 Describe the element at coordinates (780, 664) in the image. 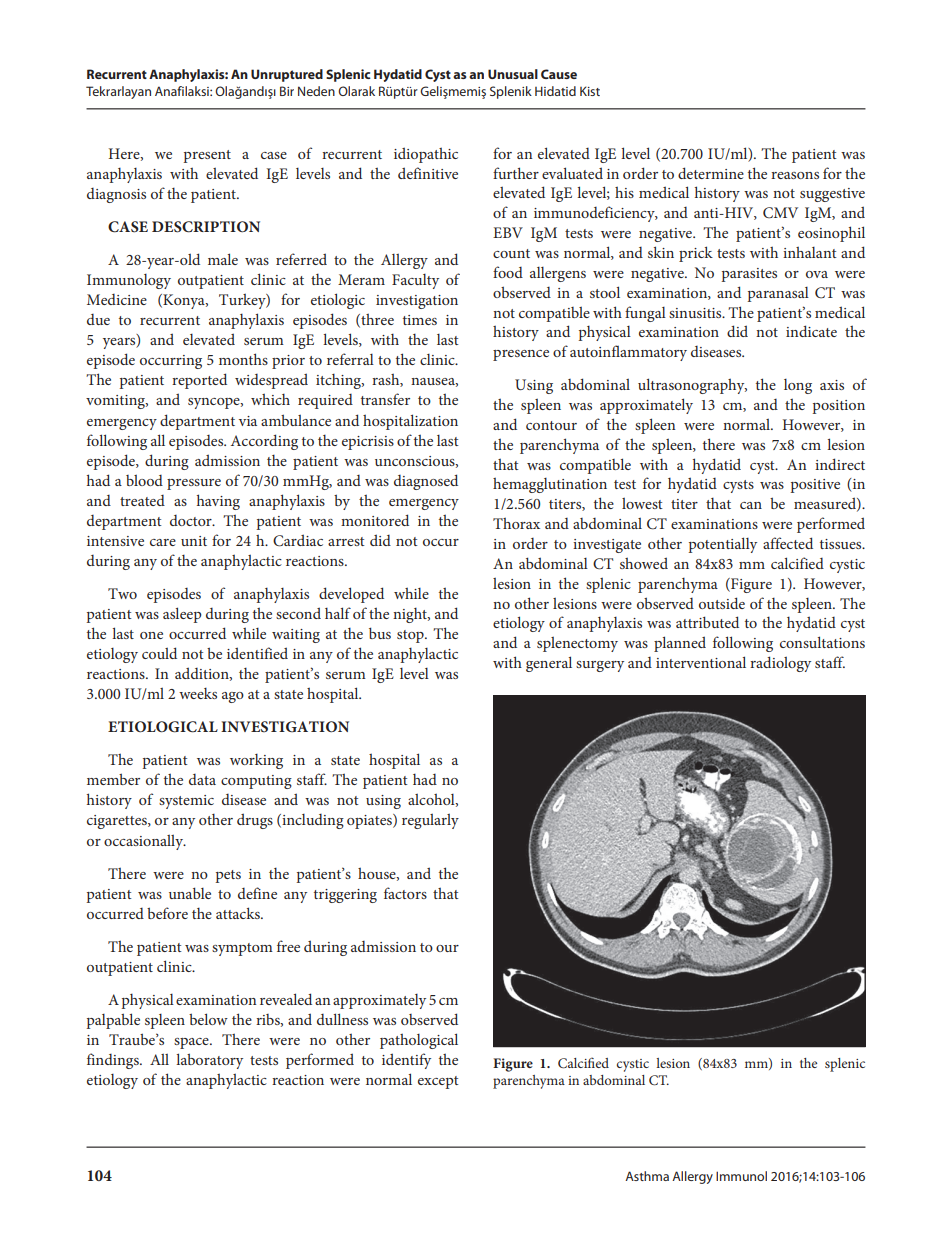

I see `radiology` at that location.
